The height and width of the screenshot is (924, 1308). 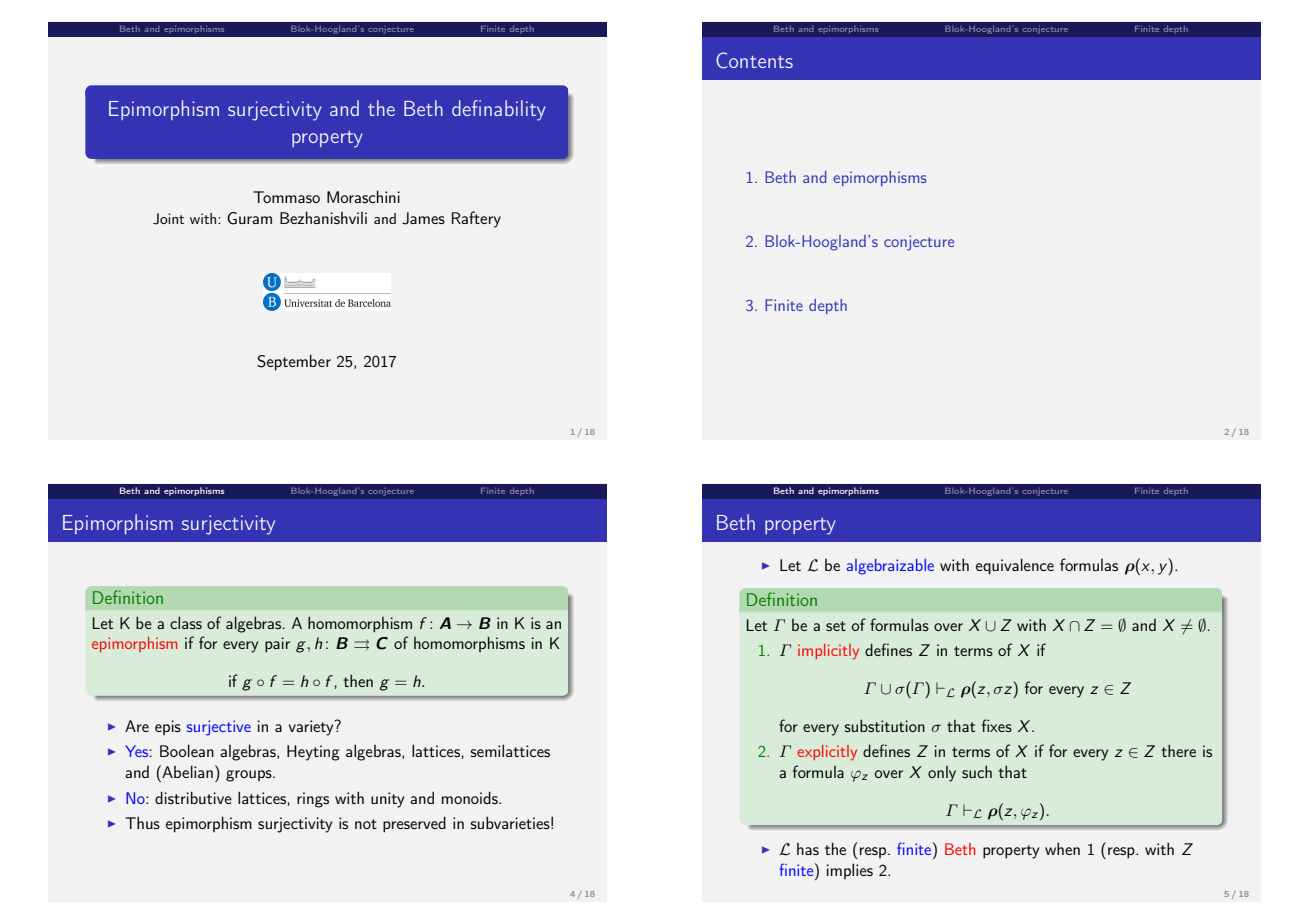 What do you see at coordinates (168, 219) in the screenshot?
I see `Joint` at bounding box center [168, 219].
